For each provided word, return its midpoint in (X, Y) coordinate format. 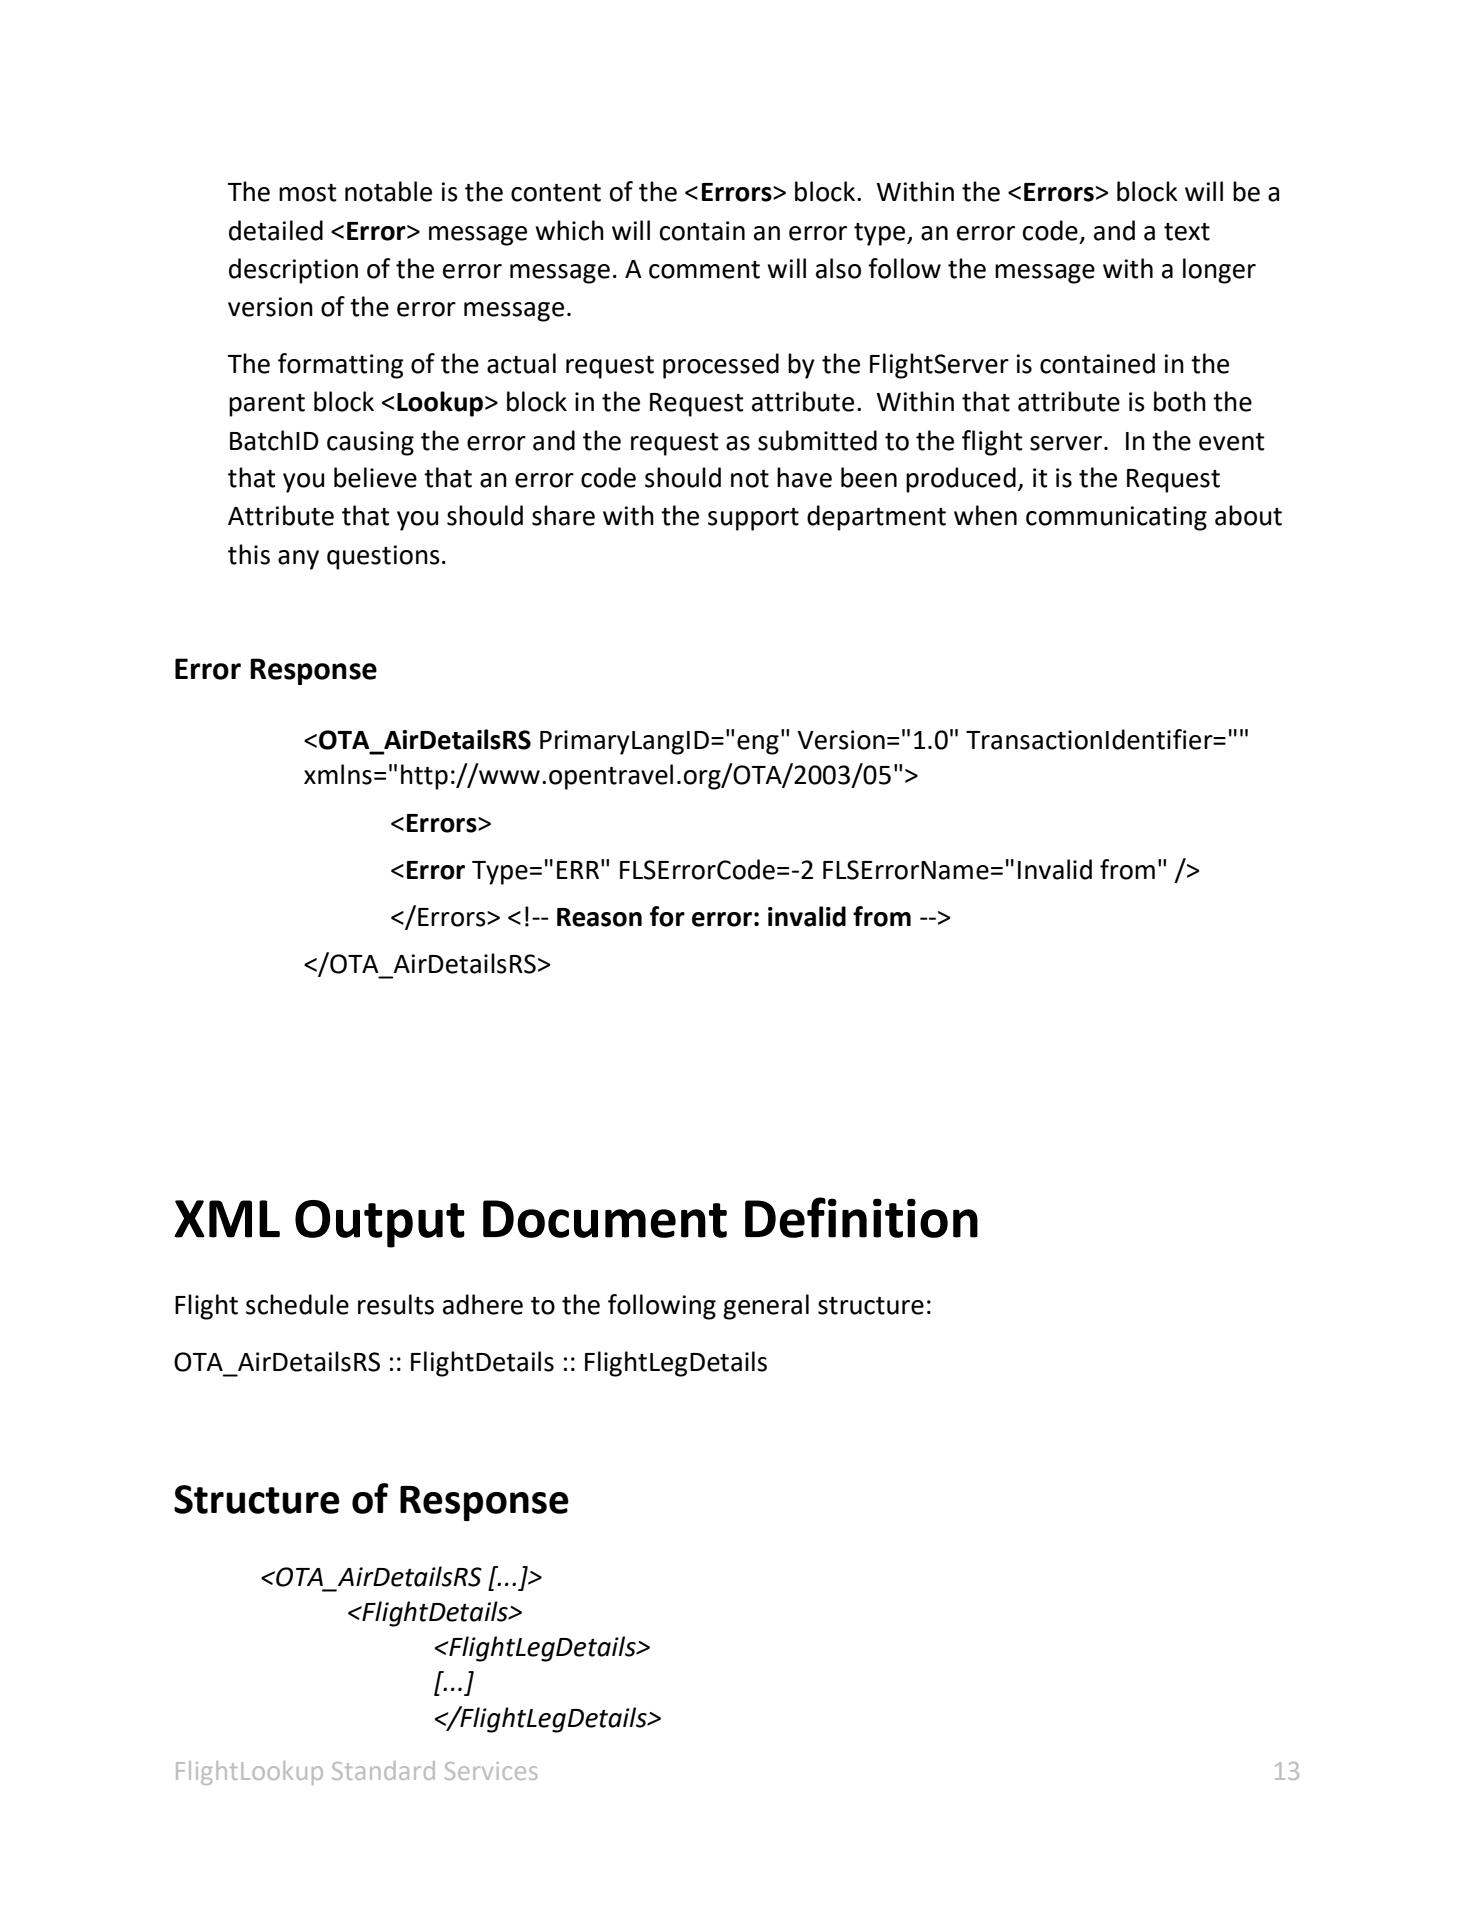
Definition (861, 1217)
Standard (383, 1770)
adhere (483, 1304)
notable (388, 191)
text (1187, 232)
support (753, 519)
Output (380, 1224)
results (396, 1304)
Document (605, 1219)
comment (704, 270)
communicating (1116, 518)
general (766, 1307)
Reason (599, 917)
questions (383, 557)
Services (491, 1771)
